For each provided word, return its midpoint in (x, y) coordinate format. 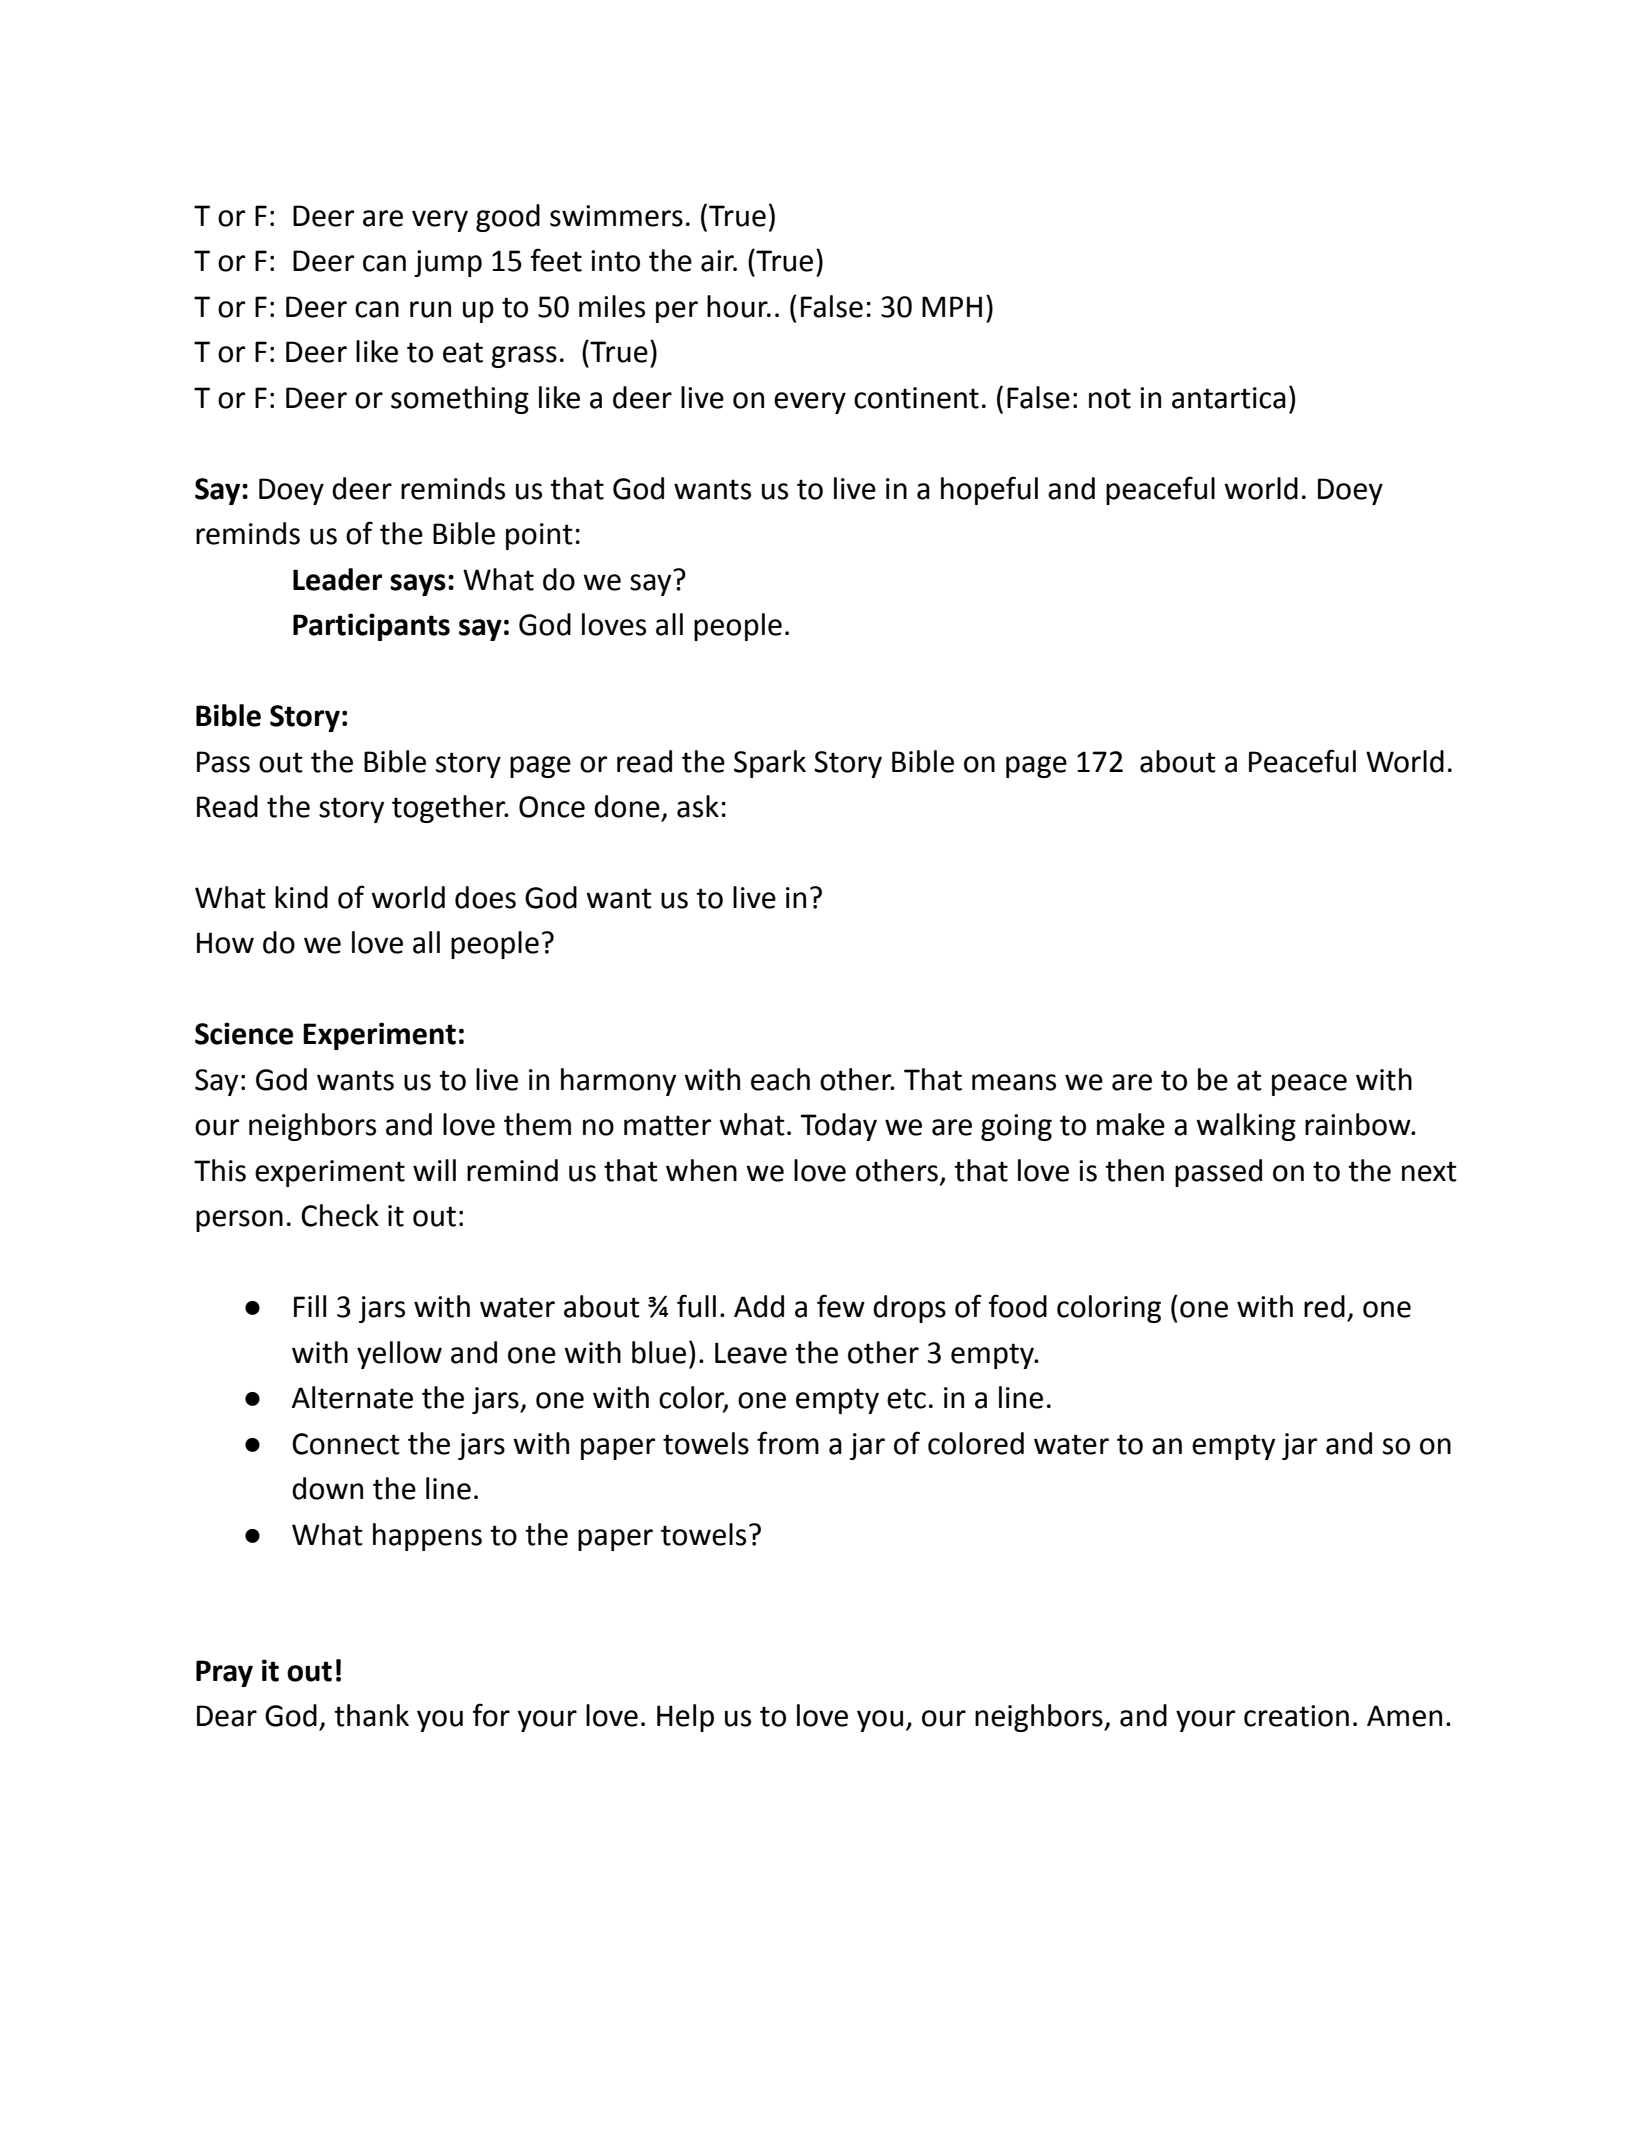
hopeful (989, 490)
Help (685, 1718)
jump (448, 263)
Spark (770, 764)
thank (371, 1715)
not (1110, 398)
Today (839, 1127)
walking (1246, 1127)
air (718, 261)
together (450, 809)
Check (340, 1215)
